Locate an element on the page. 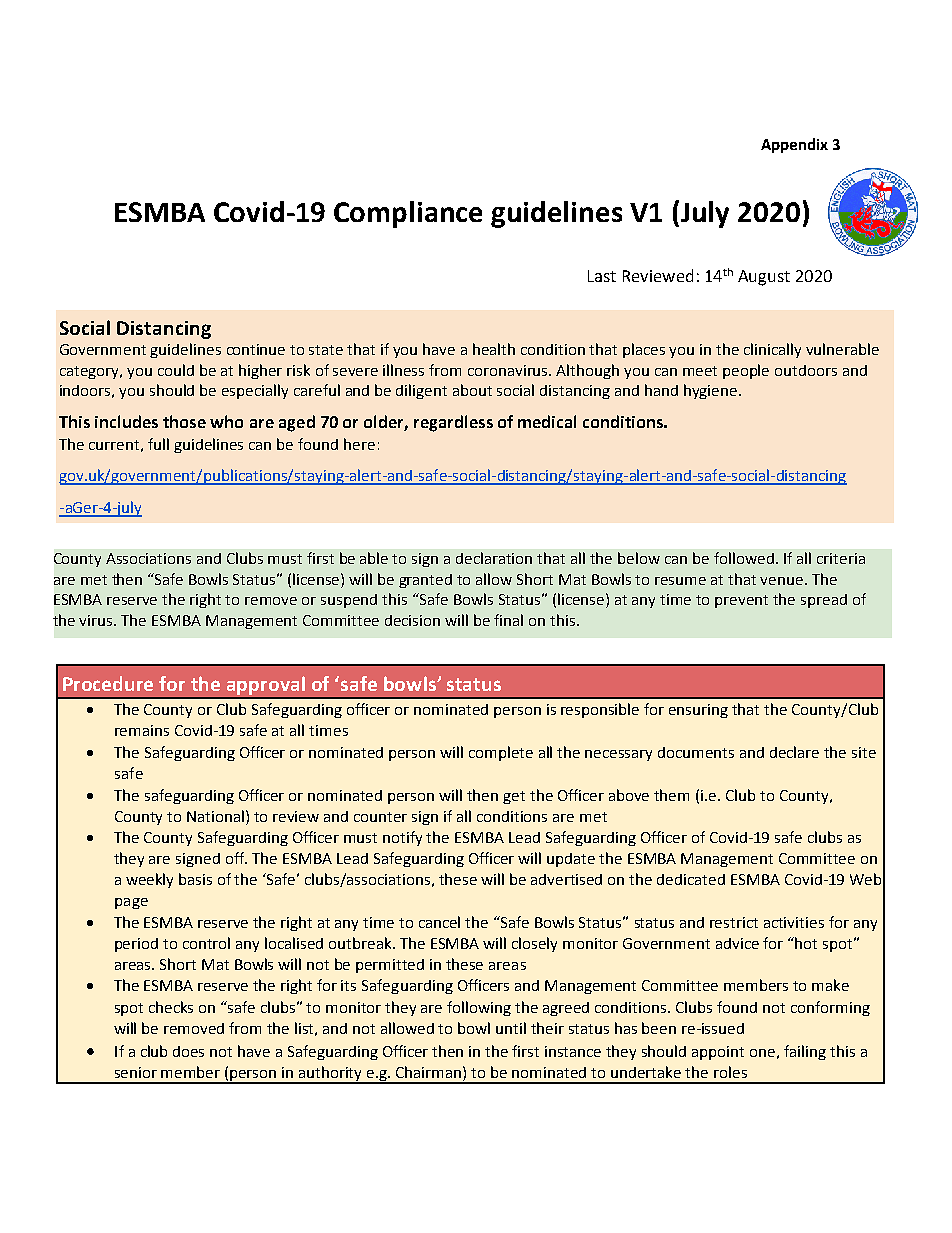  Last is located at coordinates (602, 276).
